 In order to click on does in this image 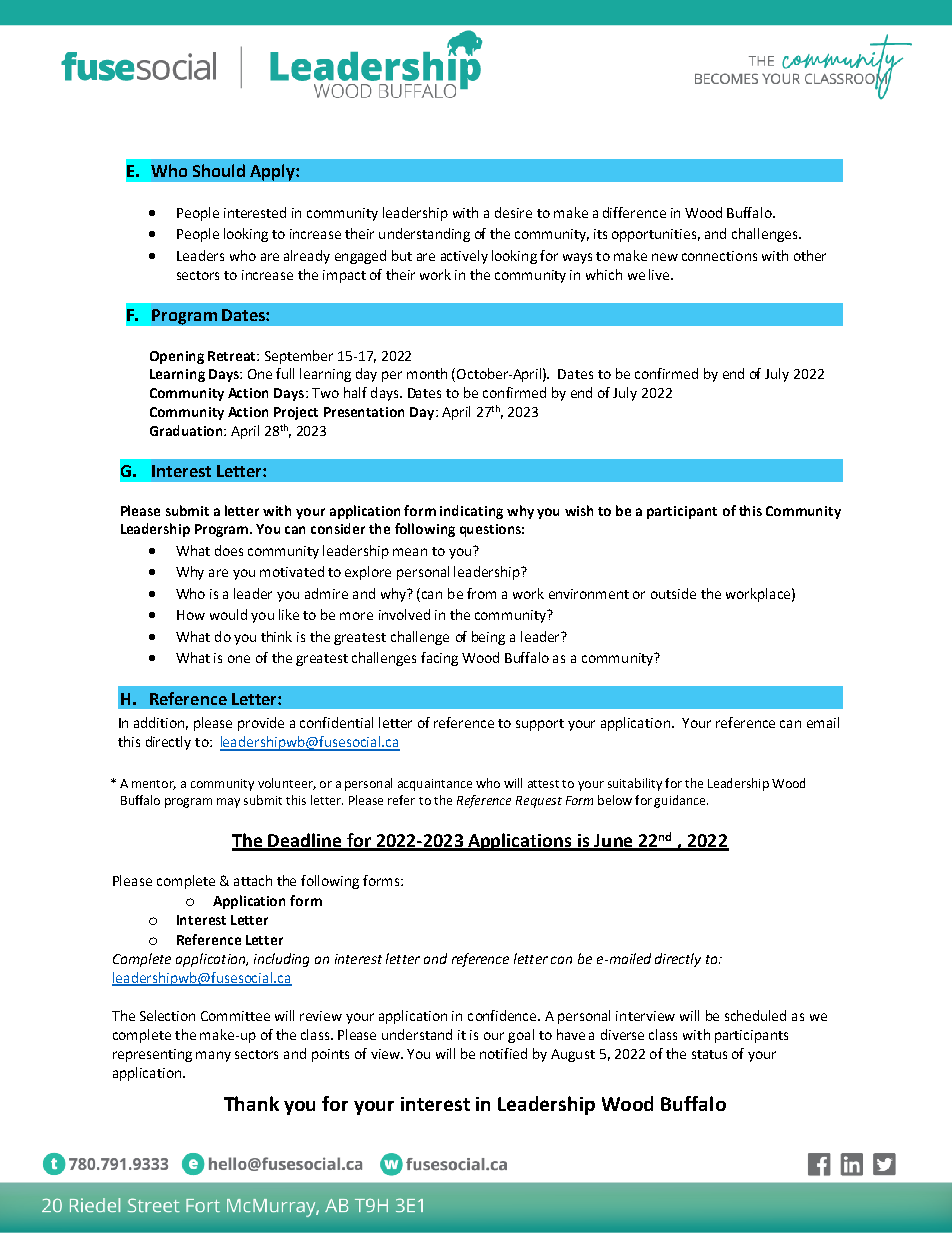, I will do `click(229, 550)`.
